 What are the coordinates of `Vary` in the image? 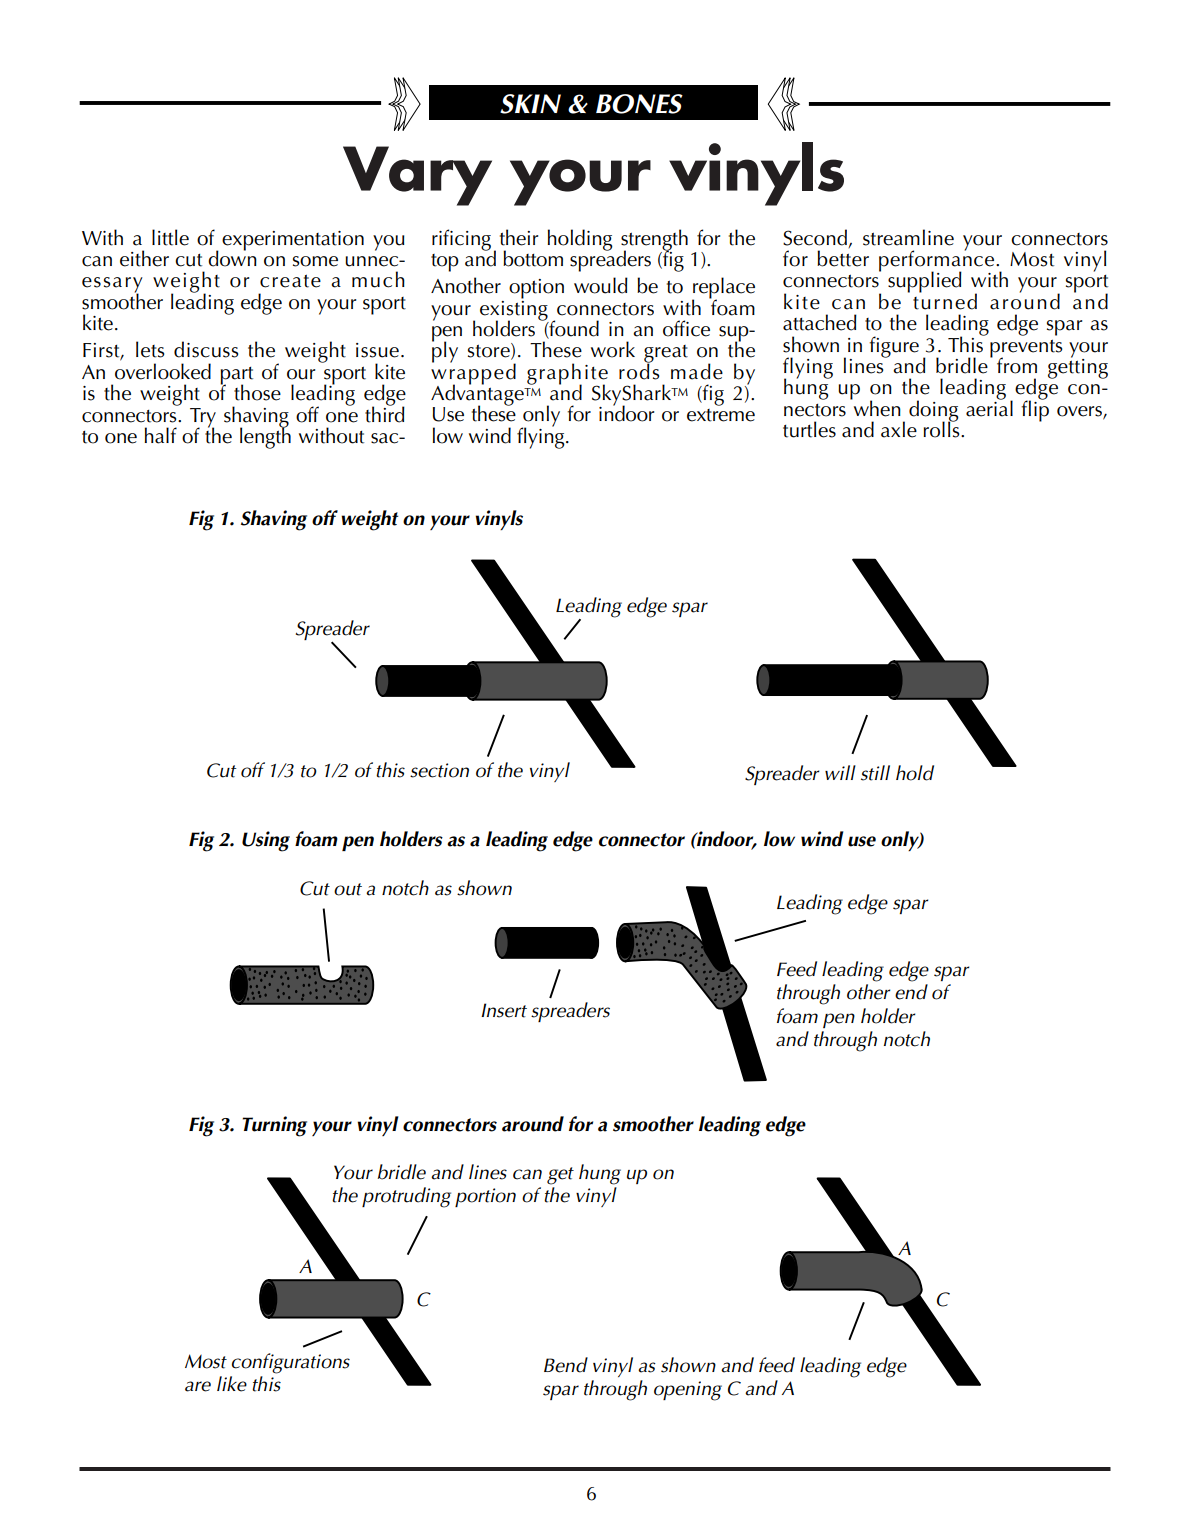 It's located at (417, 176).
